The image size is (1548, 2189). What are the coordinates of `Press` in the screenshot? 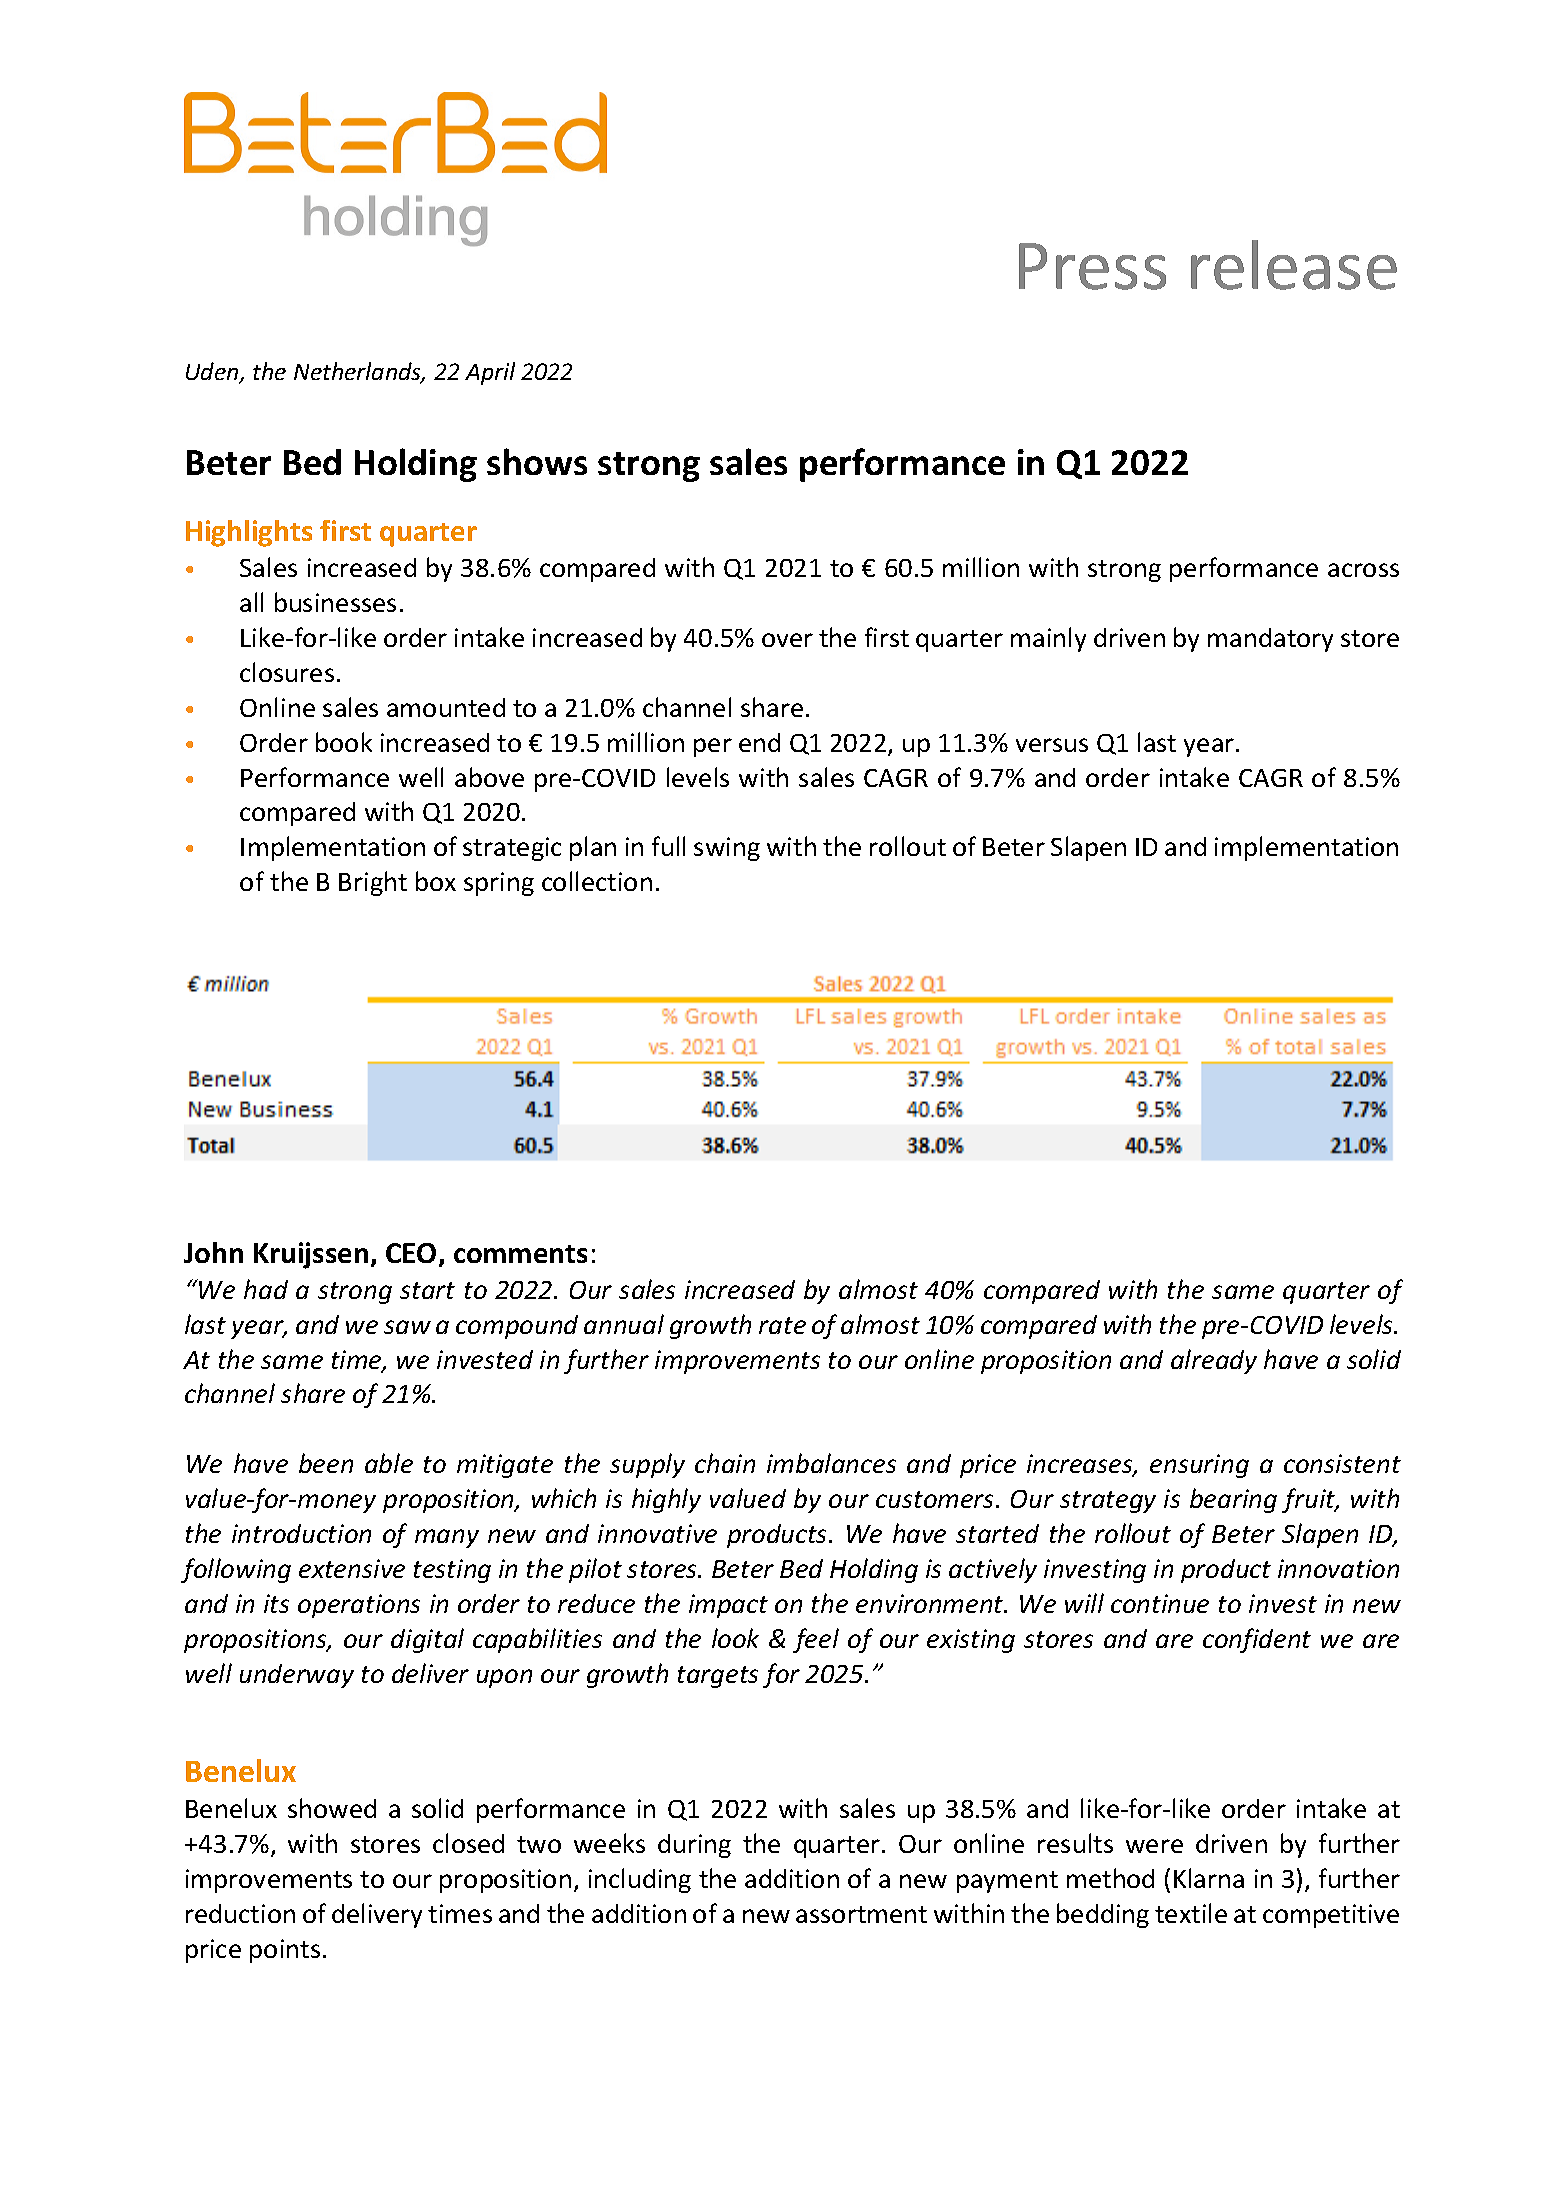 It's located at (1092, 266).
